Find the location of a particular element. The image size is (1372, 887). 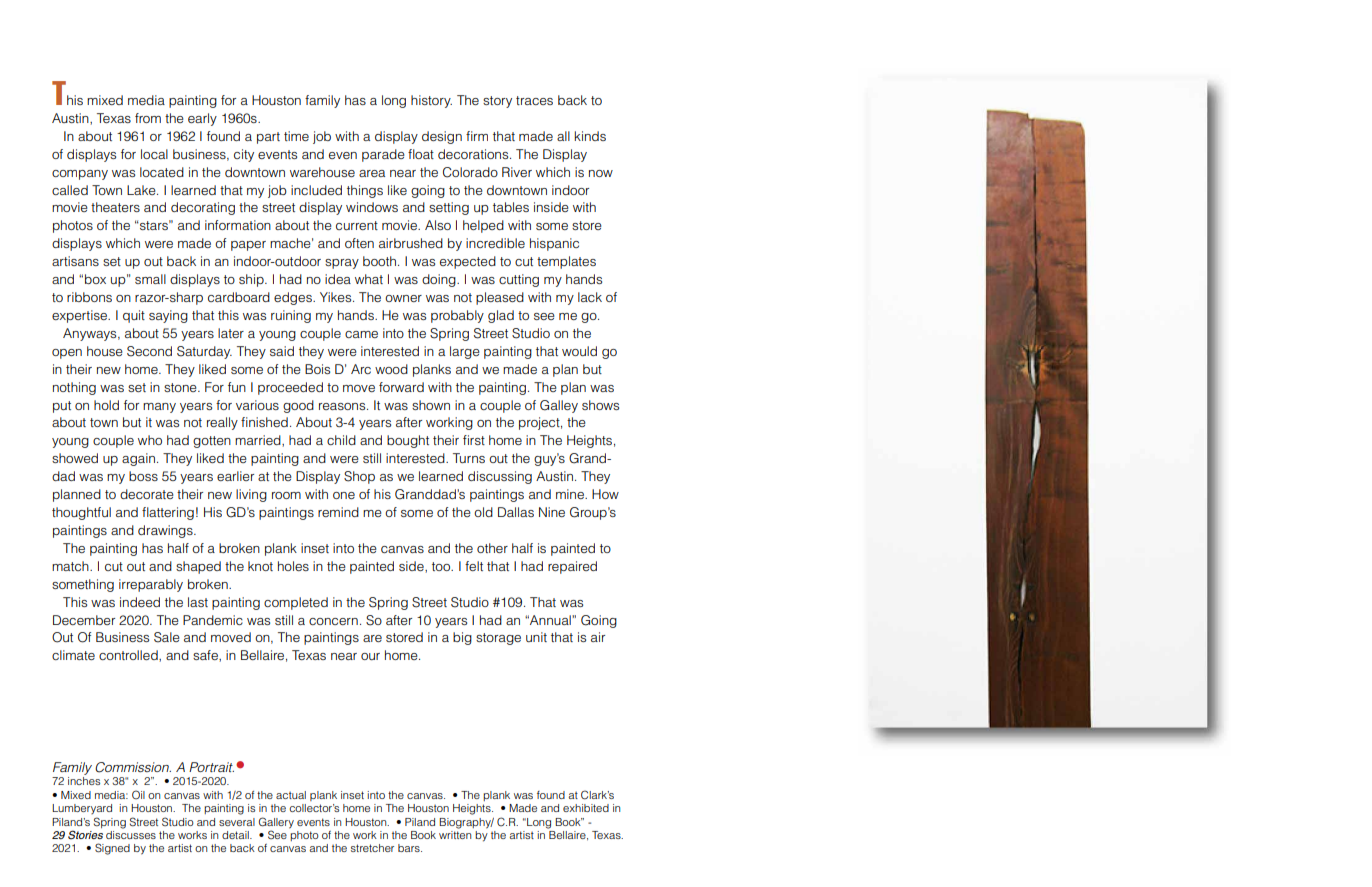

cutting is located at coordinates (519, 280).
